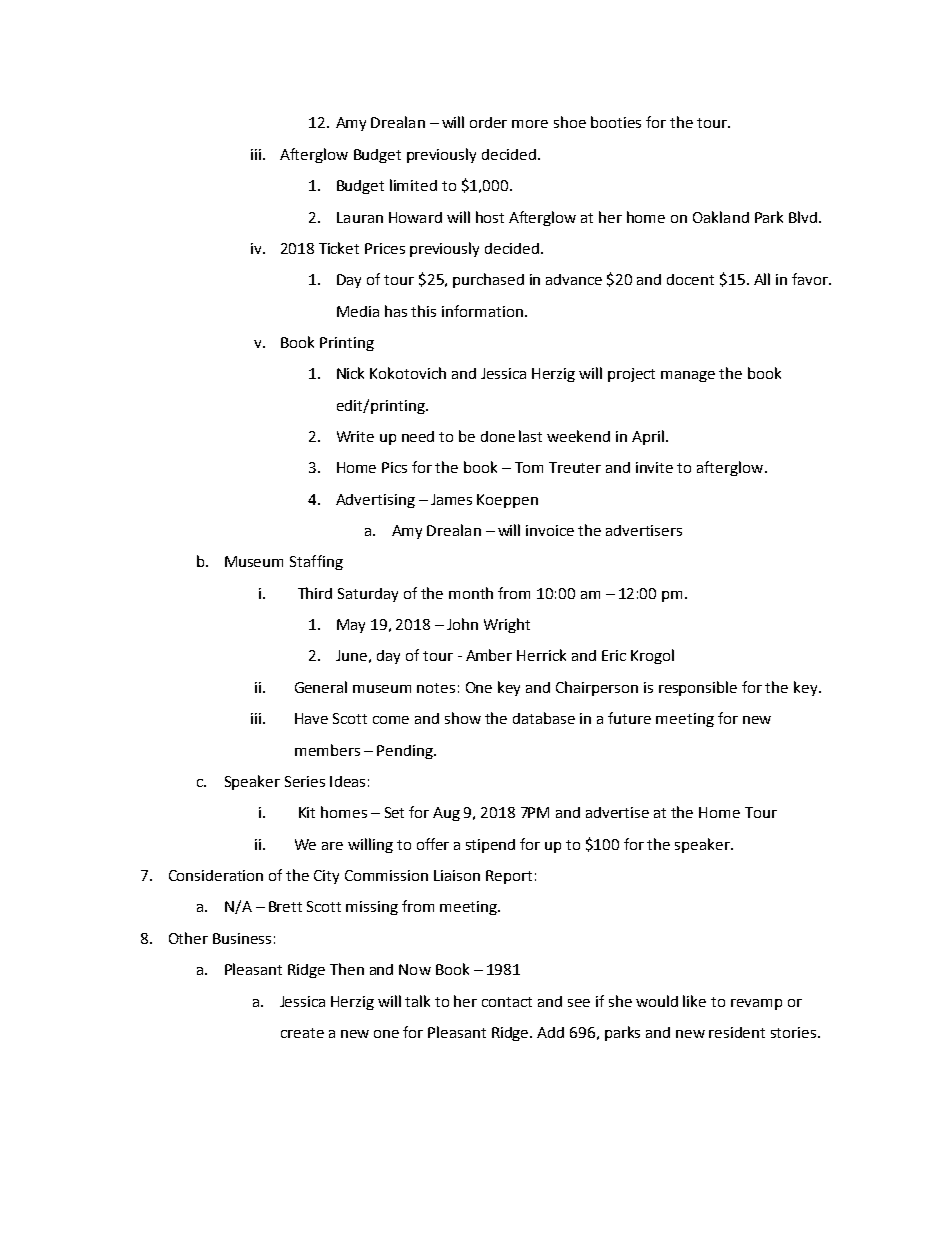 This screenshot has width=952, height=1233. What do you see at coordinates (721, 217) in the screenshot?
I see `Oakland` at bounding box center [721, 217].
